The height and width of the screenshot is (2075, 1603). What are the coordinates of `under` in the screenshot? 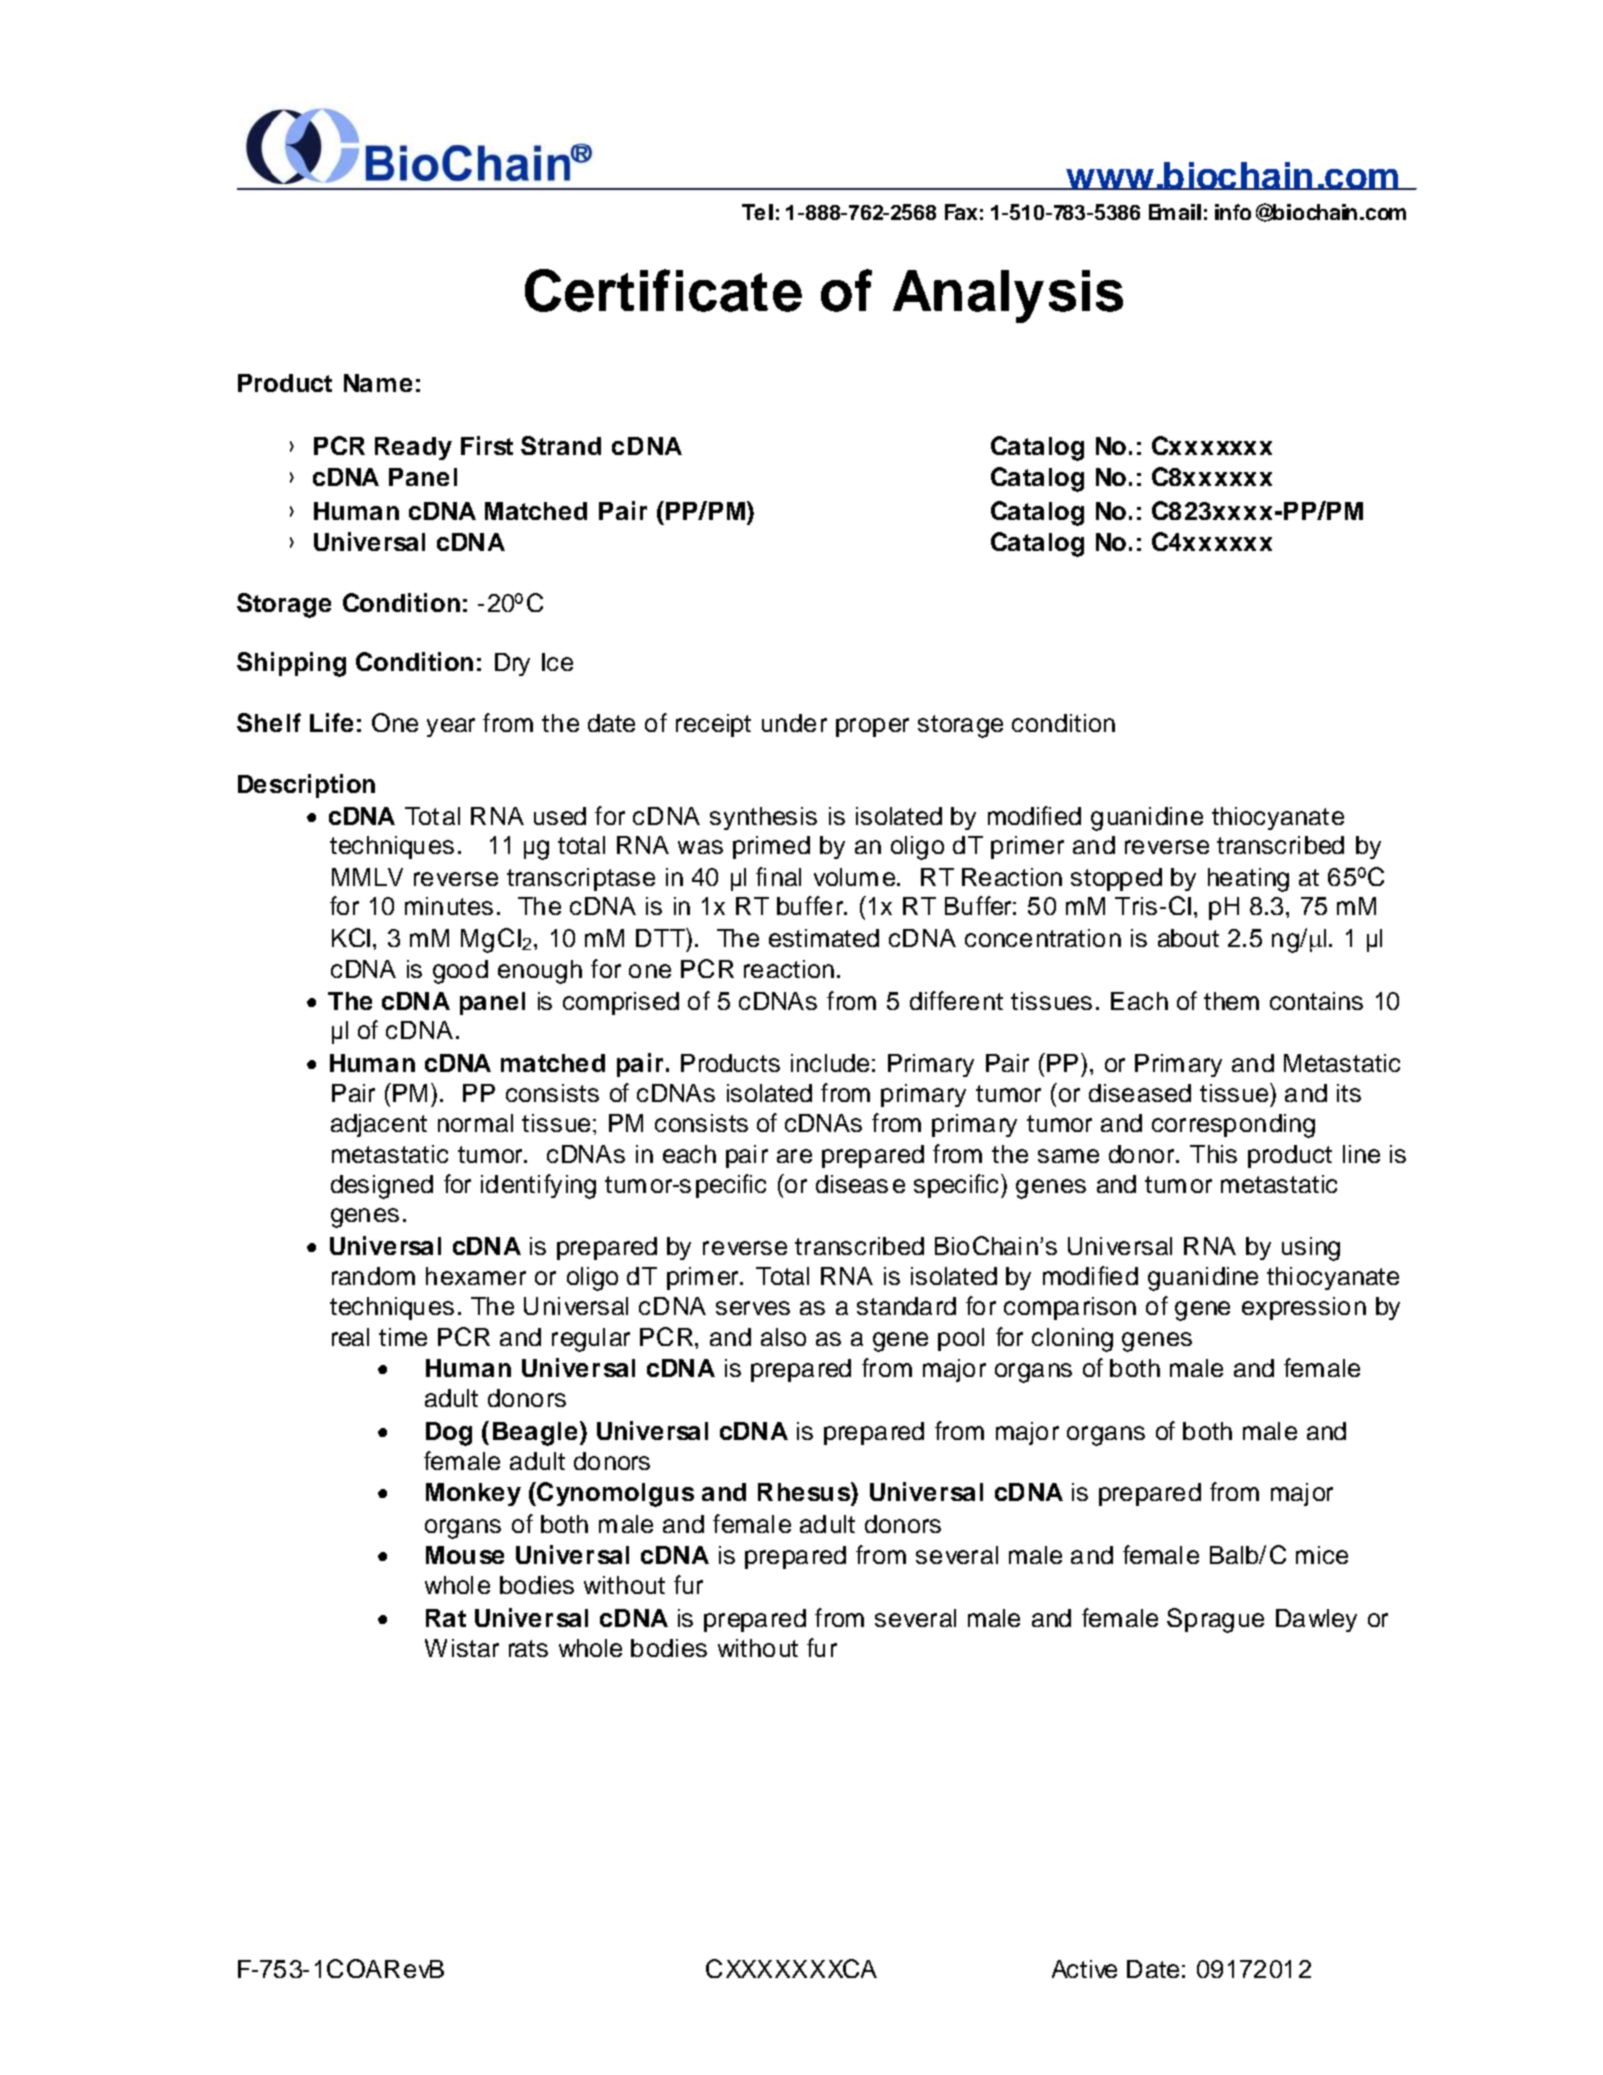 It's located at (794, 723).
